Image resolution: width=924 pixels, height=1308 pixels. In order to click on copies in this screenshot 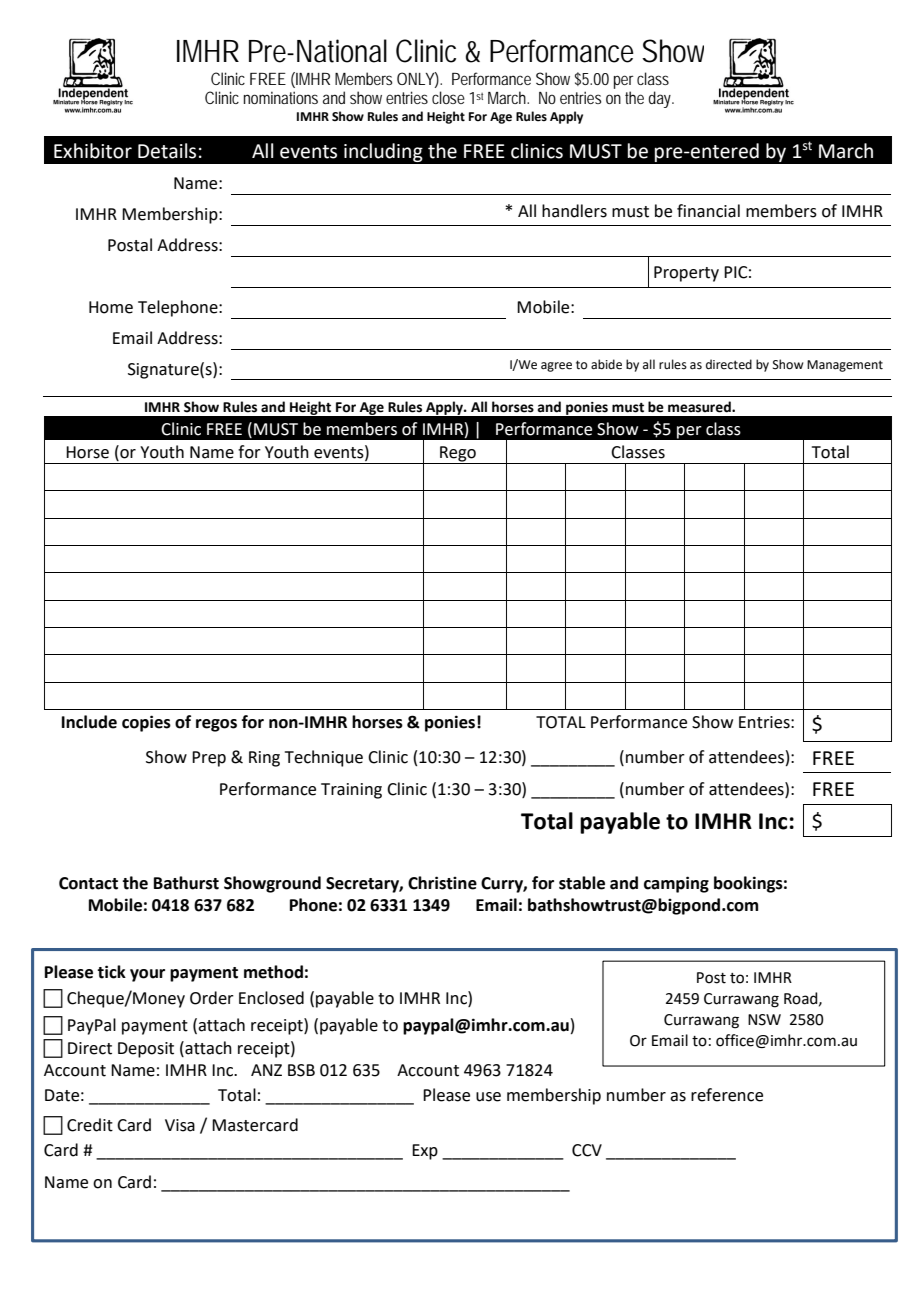, I will do `click(146, 723)`.
